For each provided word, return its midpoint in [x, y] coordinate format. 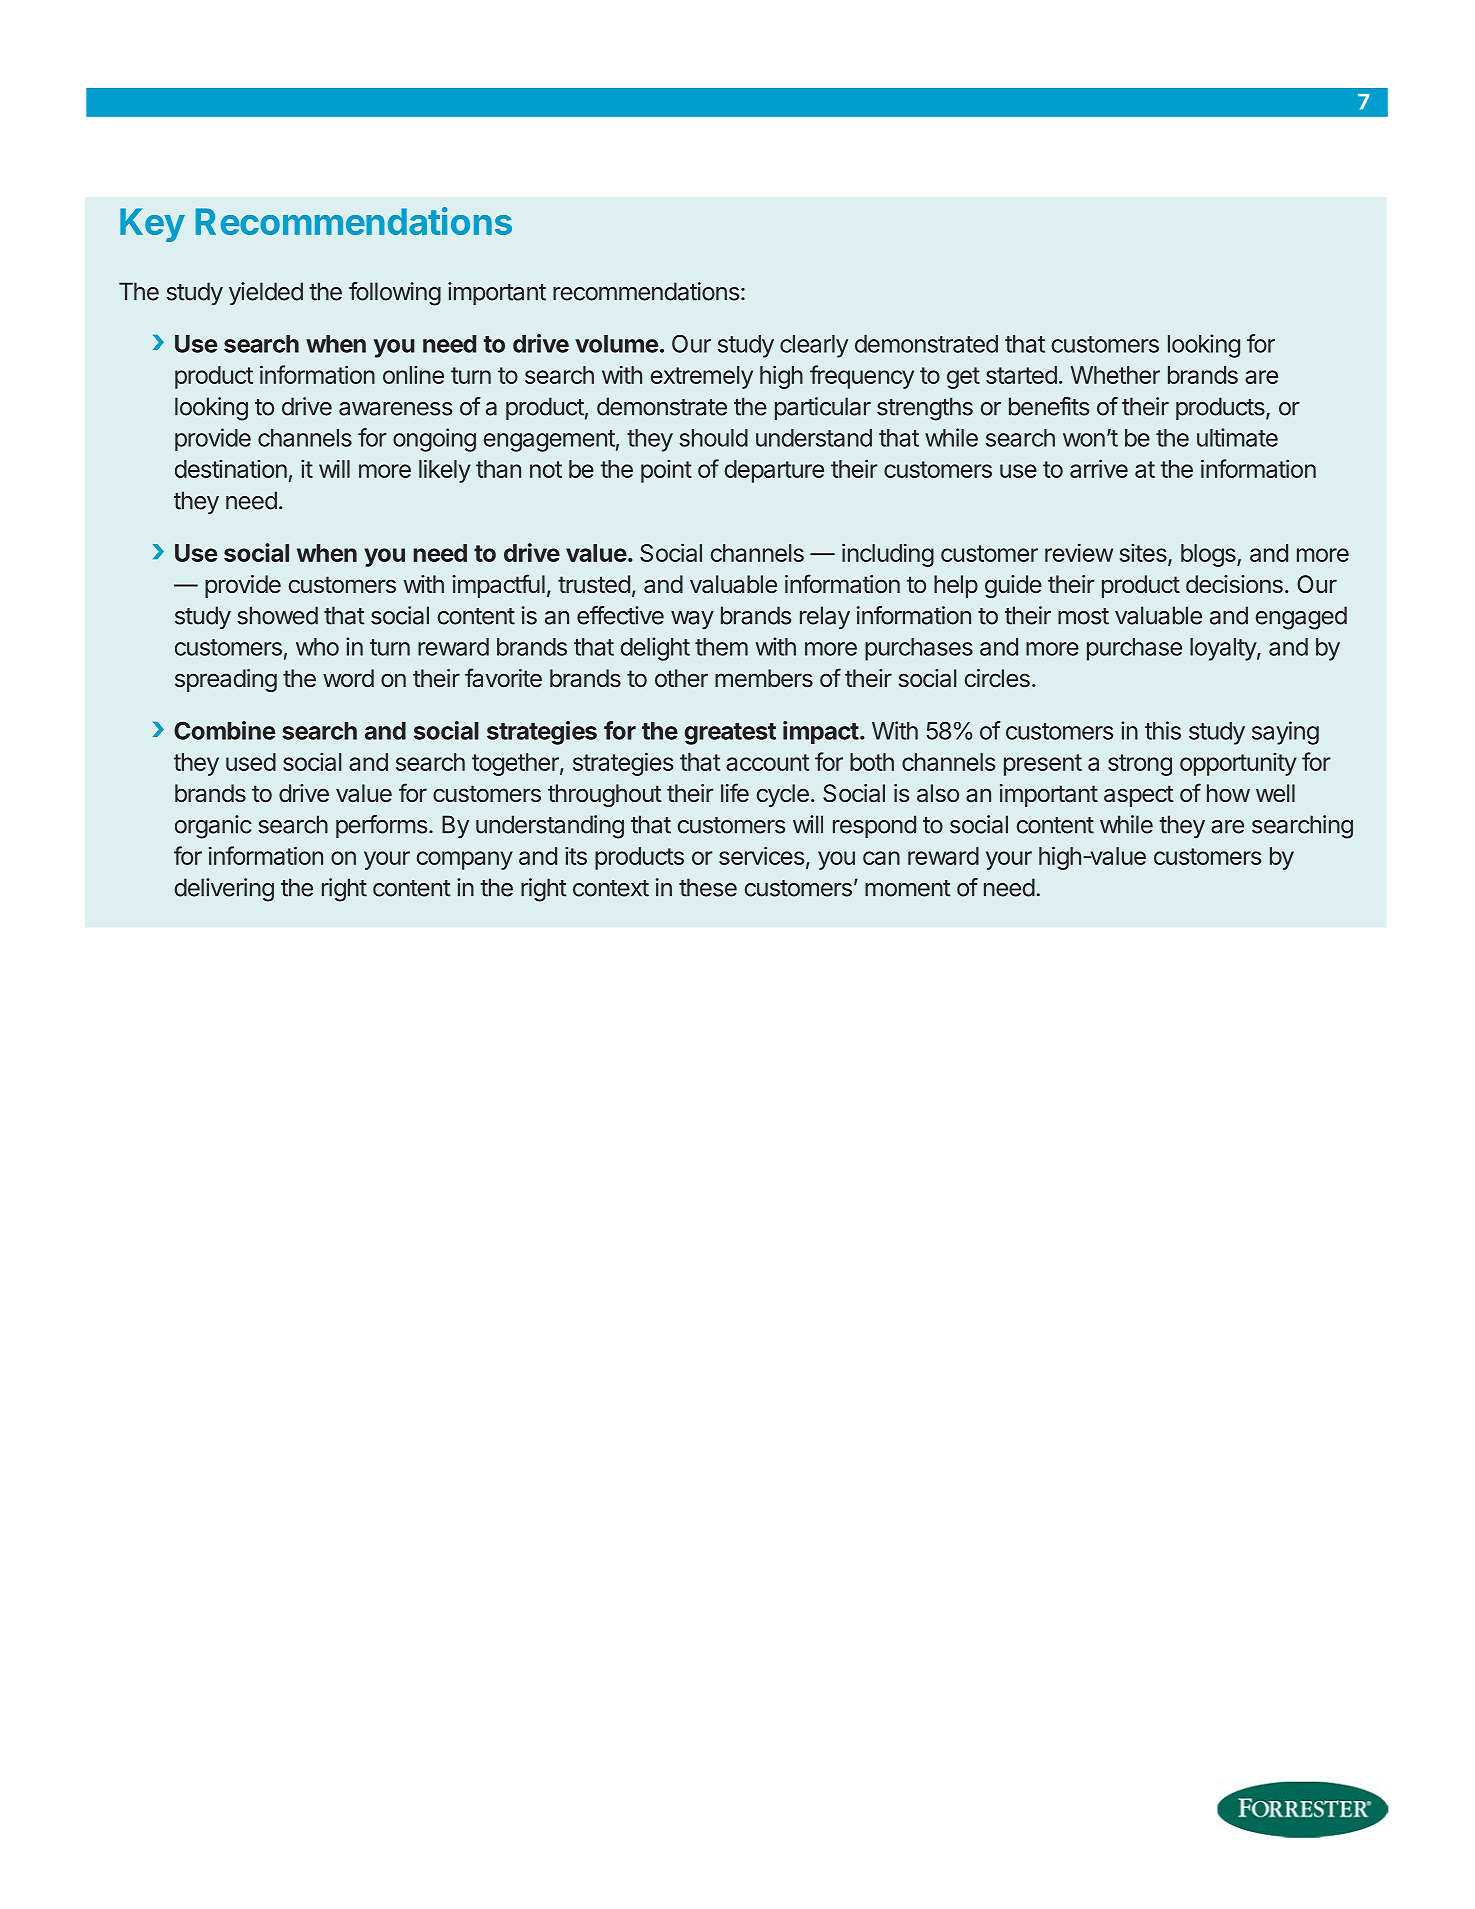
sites [1144, 554]
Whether [1115, 375]
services [761, 855]
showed [277, 615]
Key [152, 225]
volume [616, 344]
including [888, 555]
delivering [224, 890]
